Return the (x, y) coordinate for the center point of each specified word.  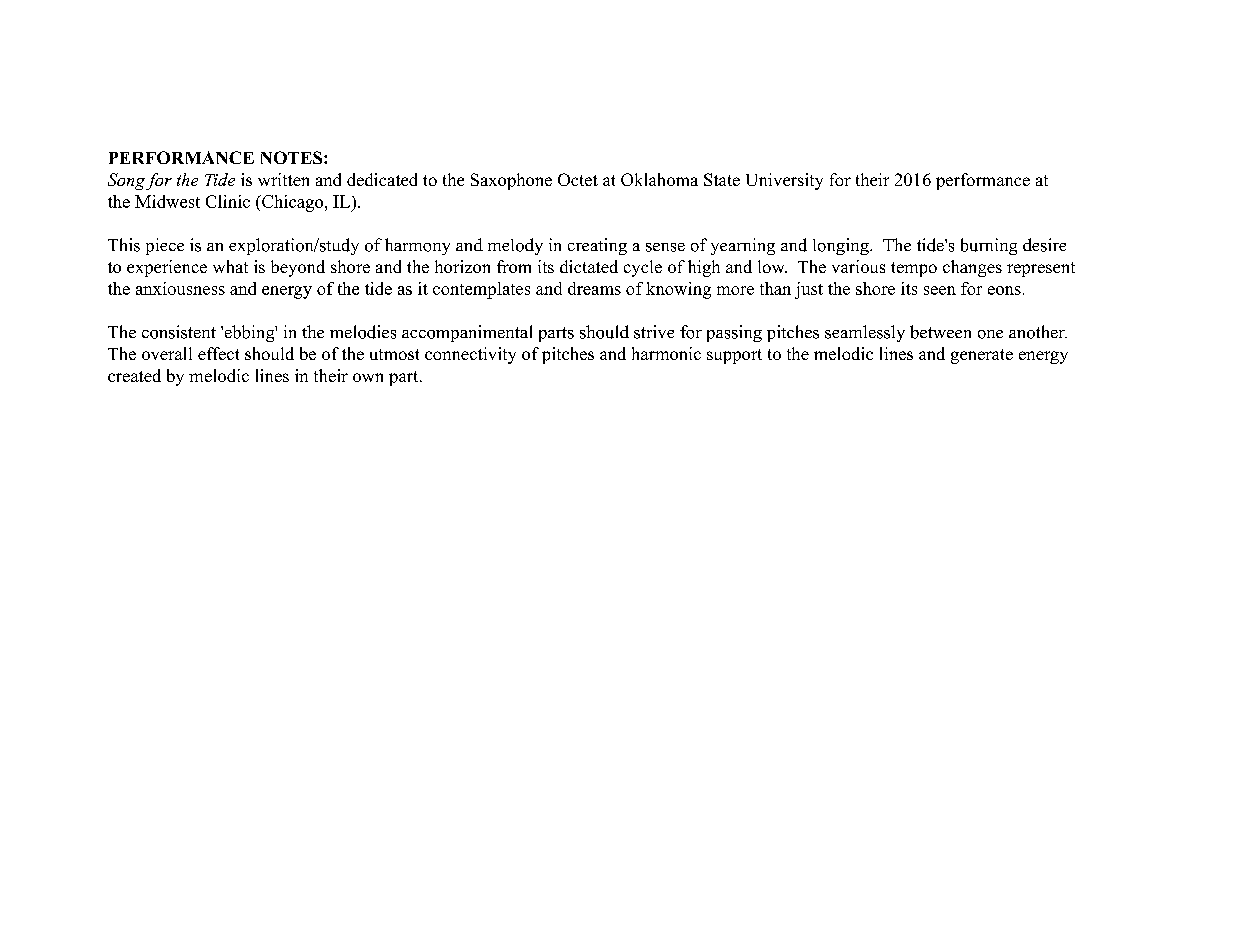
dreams (594, 288)
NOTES (293, 157)
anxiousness (180, 288)
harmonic (666, 353)
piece (165, 246)
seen (940, 290)
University (784, 181)
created (134, 375)
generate (982, 356)
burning (989, 246)
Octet (578, 179)
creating (597, 246)
